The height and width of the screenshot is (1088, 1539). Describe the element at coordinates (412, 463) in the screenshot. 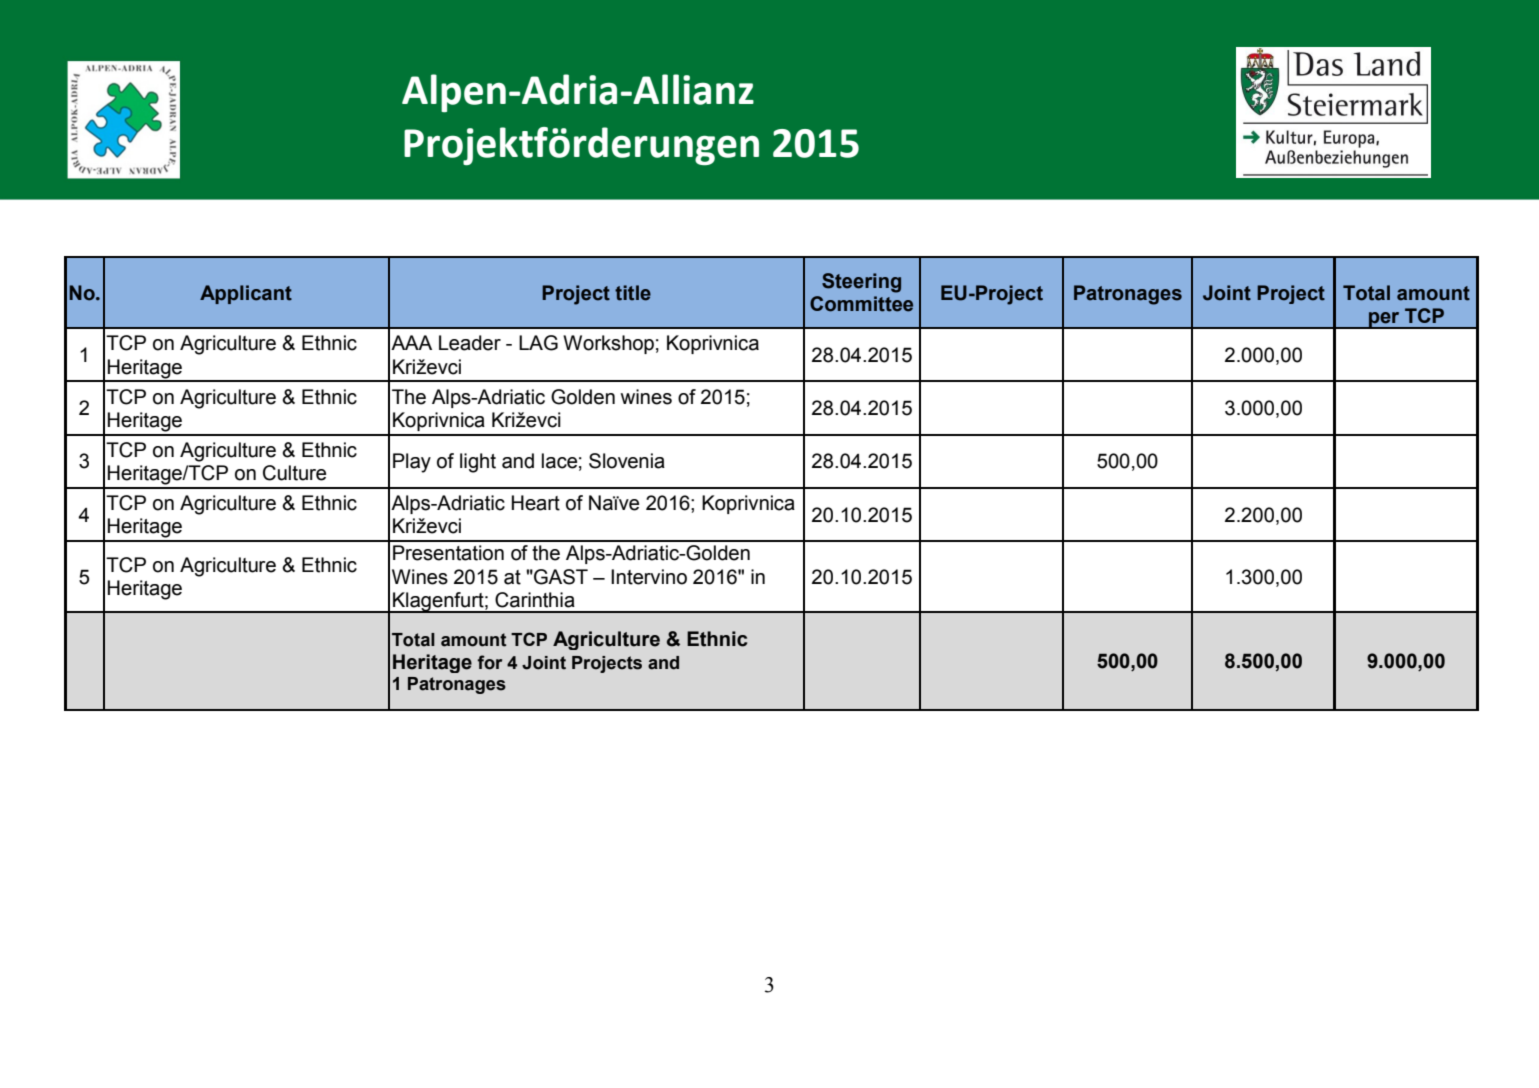

I see `Play` at that location.
